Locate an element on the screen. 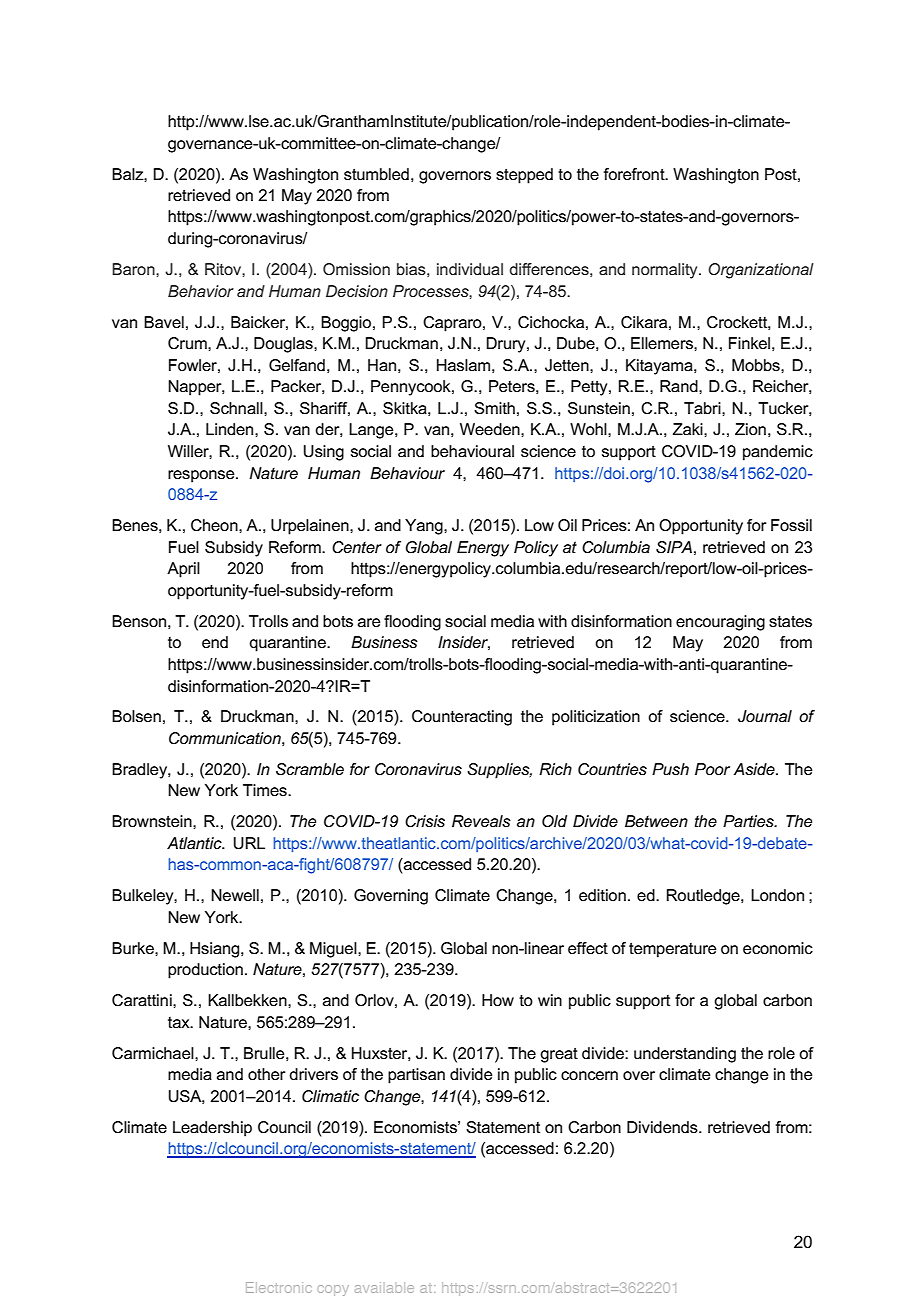  available is located at coordinates (384, 1287).
